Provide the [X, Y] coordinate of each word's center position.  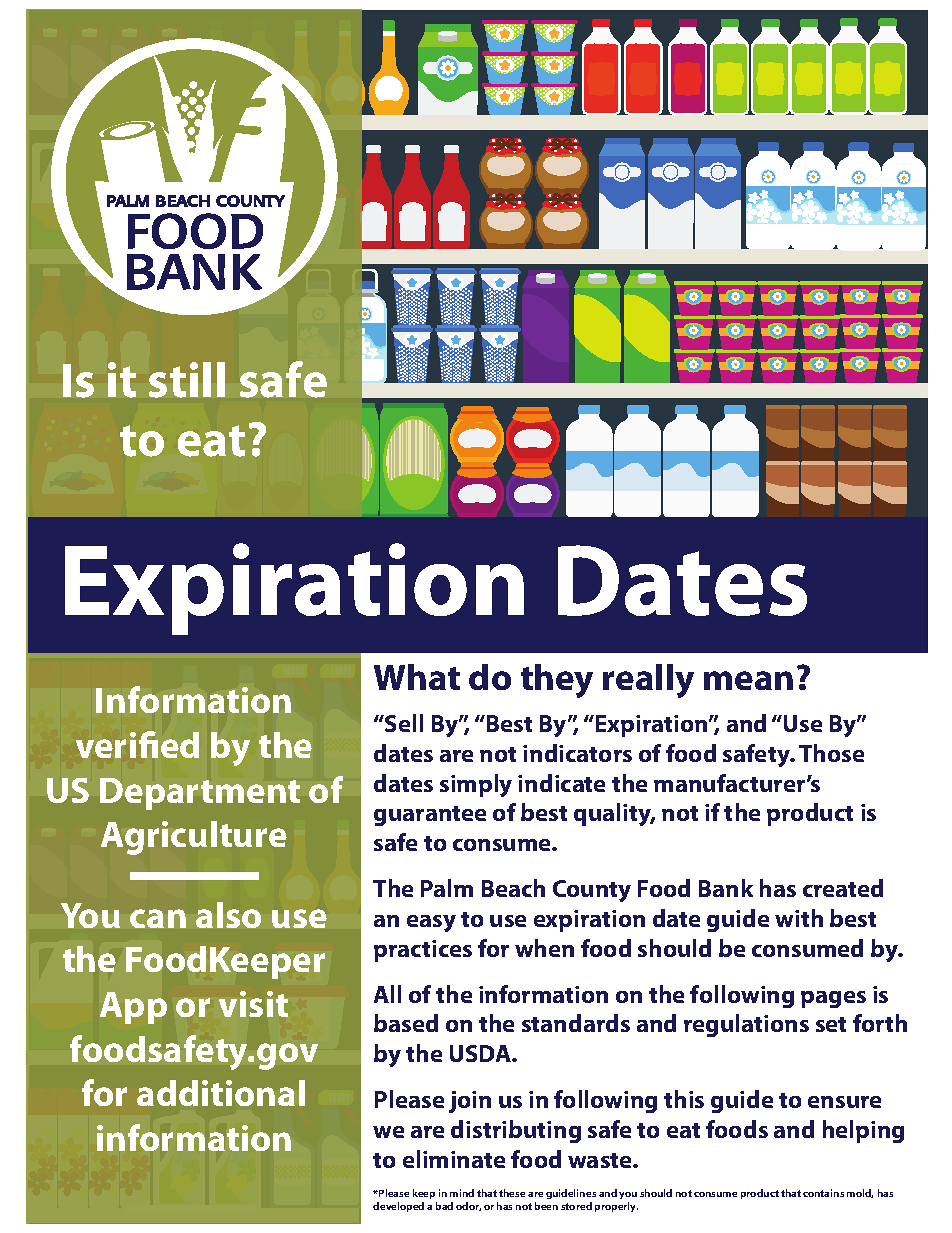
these [512, 1193]
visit [253, 1004]
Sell [403, 723]
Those [831, 753]
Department [200, 794]
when [544, 948]
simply [476, 785]
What [417, 677]
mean [748, 680]
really [648, 681]
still [187, 380]
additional [221, 1093]
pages [833, 999]
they [557, 681]
